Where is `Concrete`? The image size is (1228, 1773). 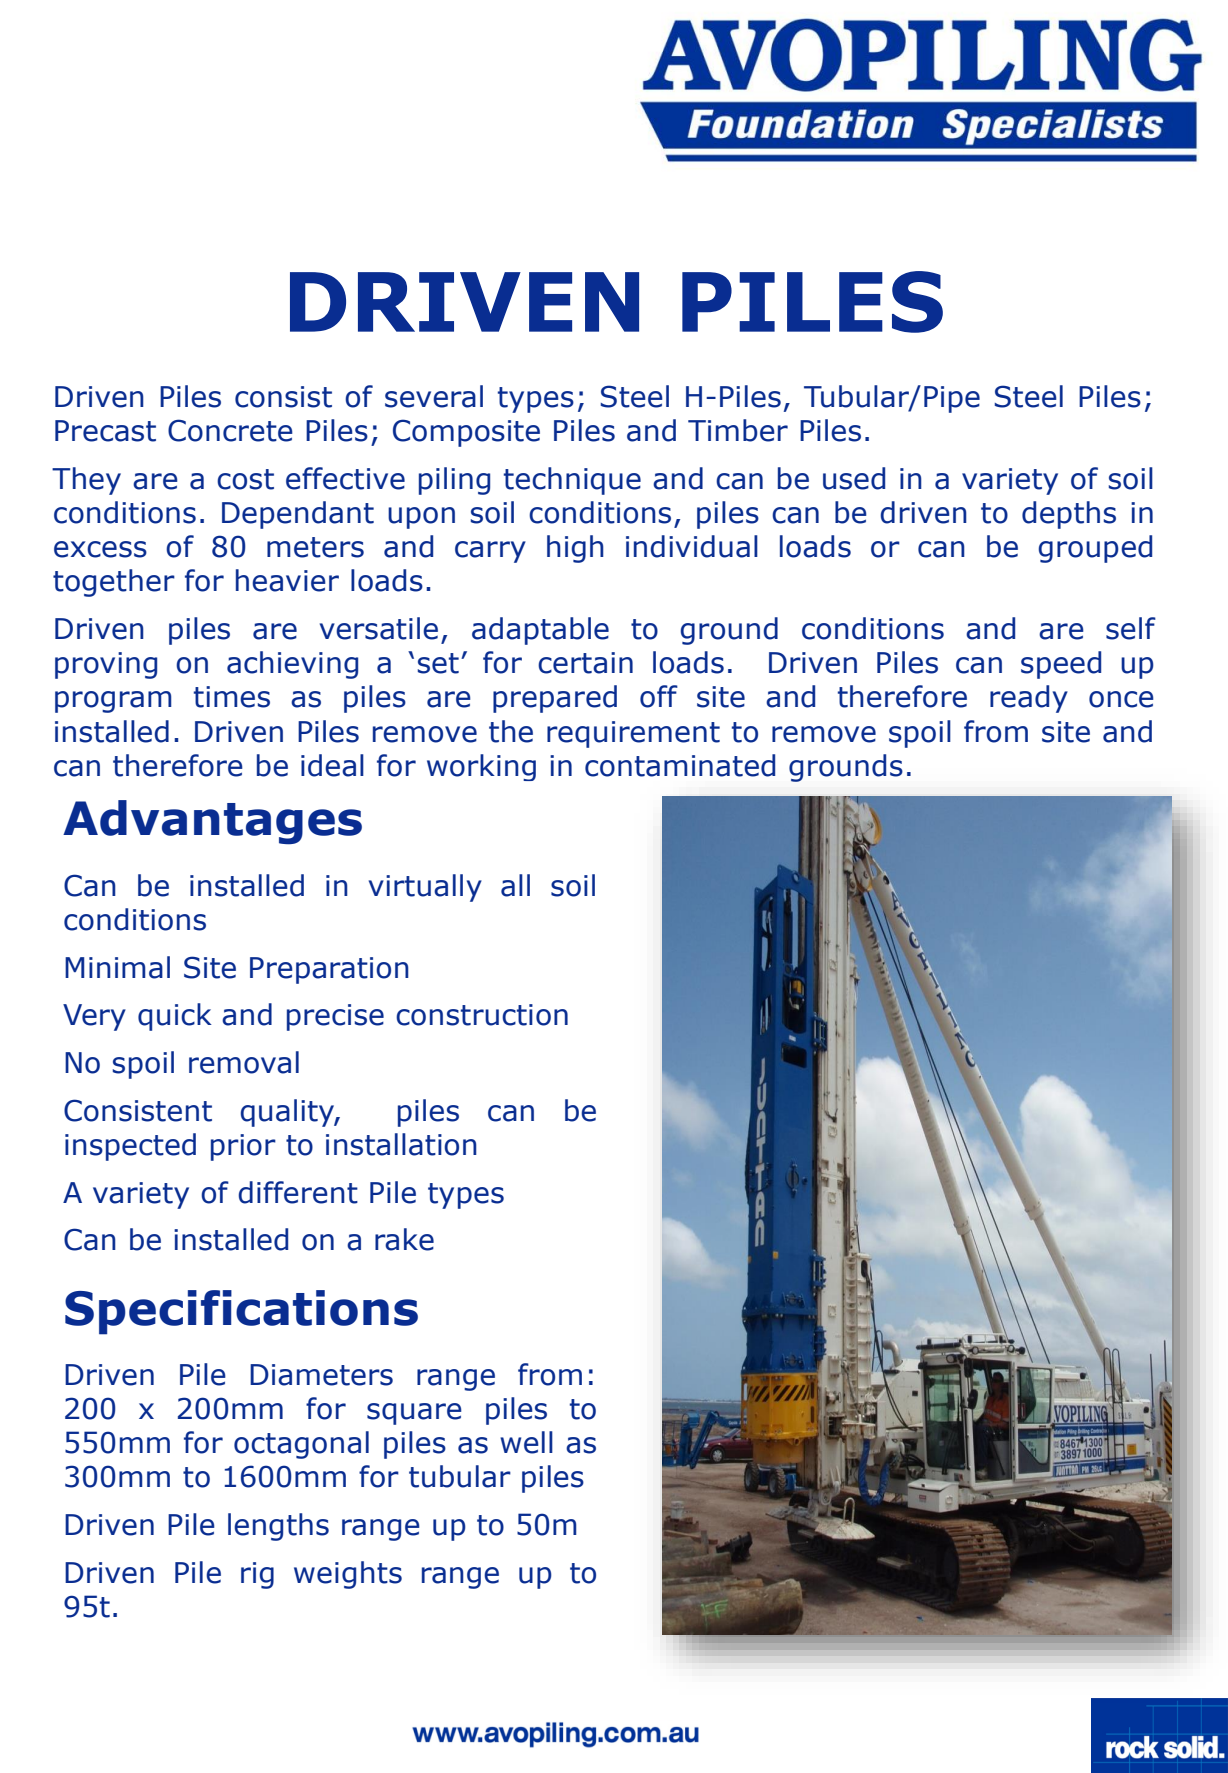 Concrete is located at coordinates (230, 430).
